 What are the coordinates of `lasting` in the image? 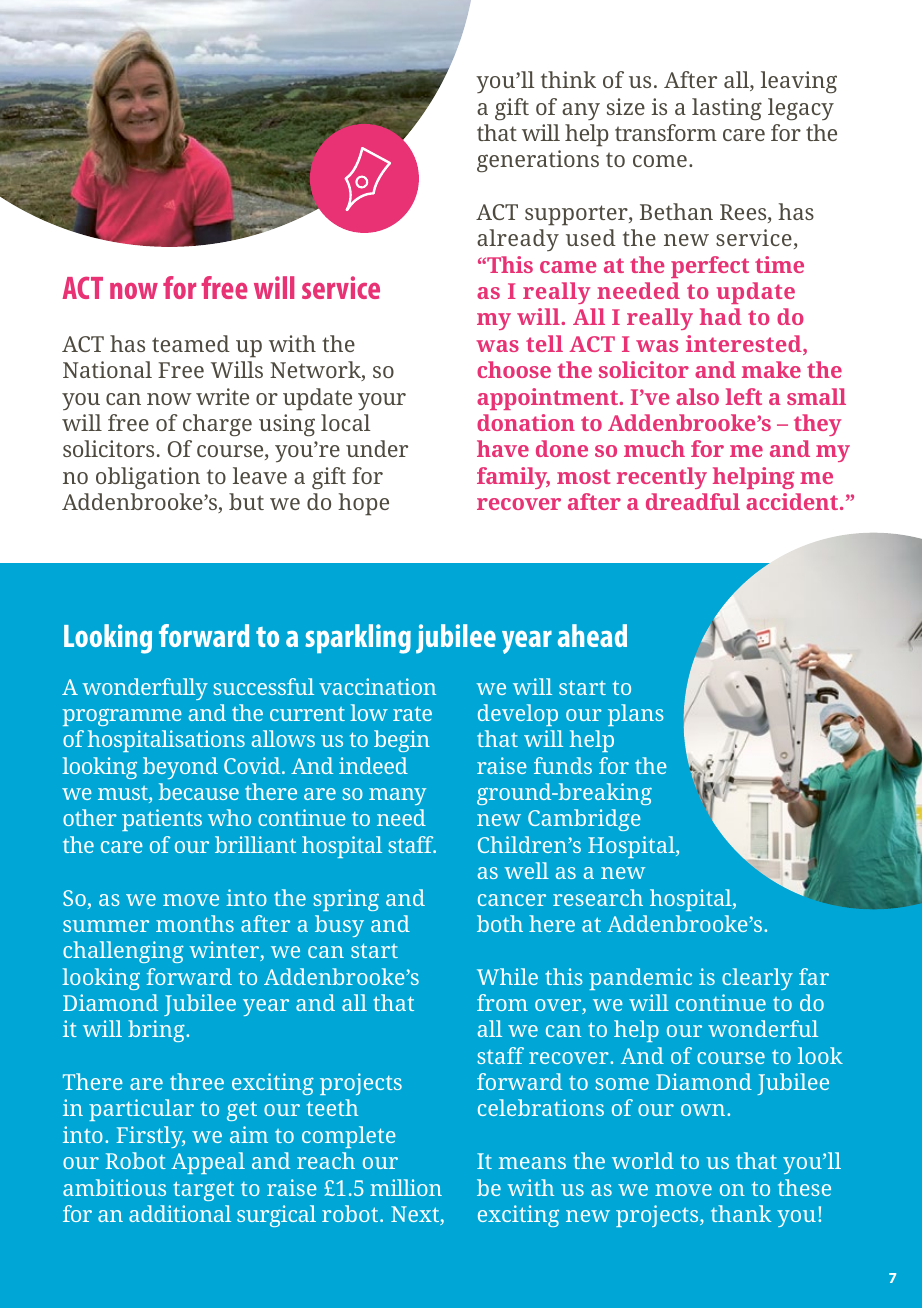 It's located at (727, 109).
